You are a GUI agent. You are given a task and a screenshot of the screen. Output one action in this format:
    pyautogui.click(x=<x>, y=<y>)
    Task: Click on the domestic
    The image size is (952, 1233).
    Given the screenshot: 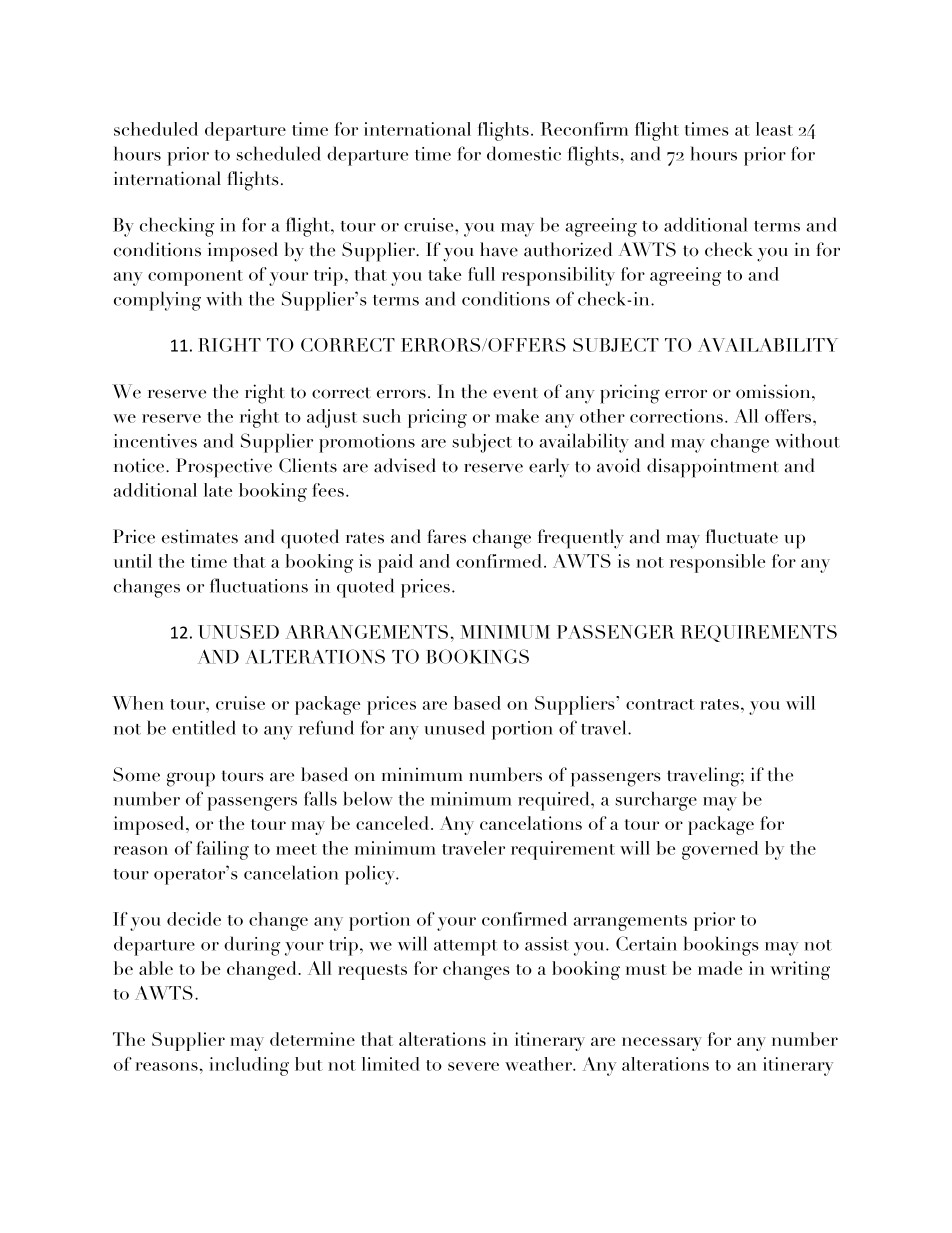 What is the action you would take?
    pyautogui.click(x=524, y=153)
